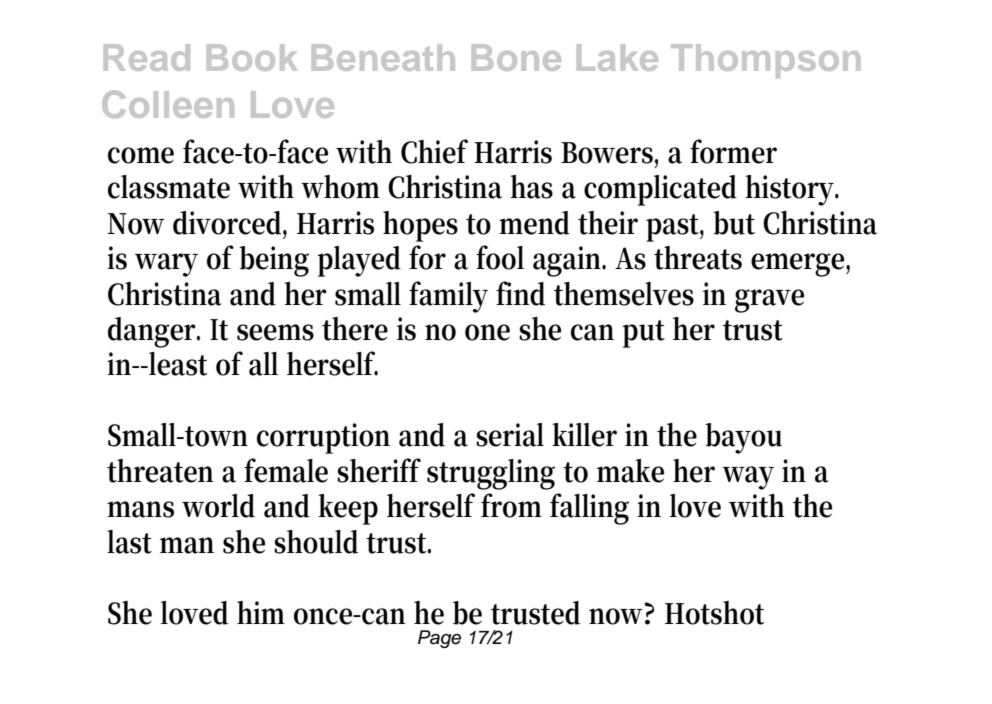  What do you see at coordinates (439, 639) in the screenshot?
I see `Page` at bounding box center [439, 639].
